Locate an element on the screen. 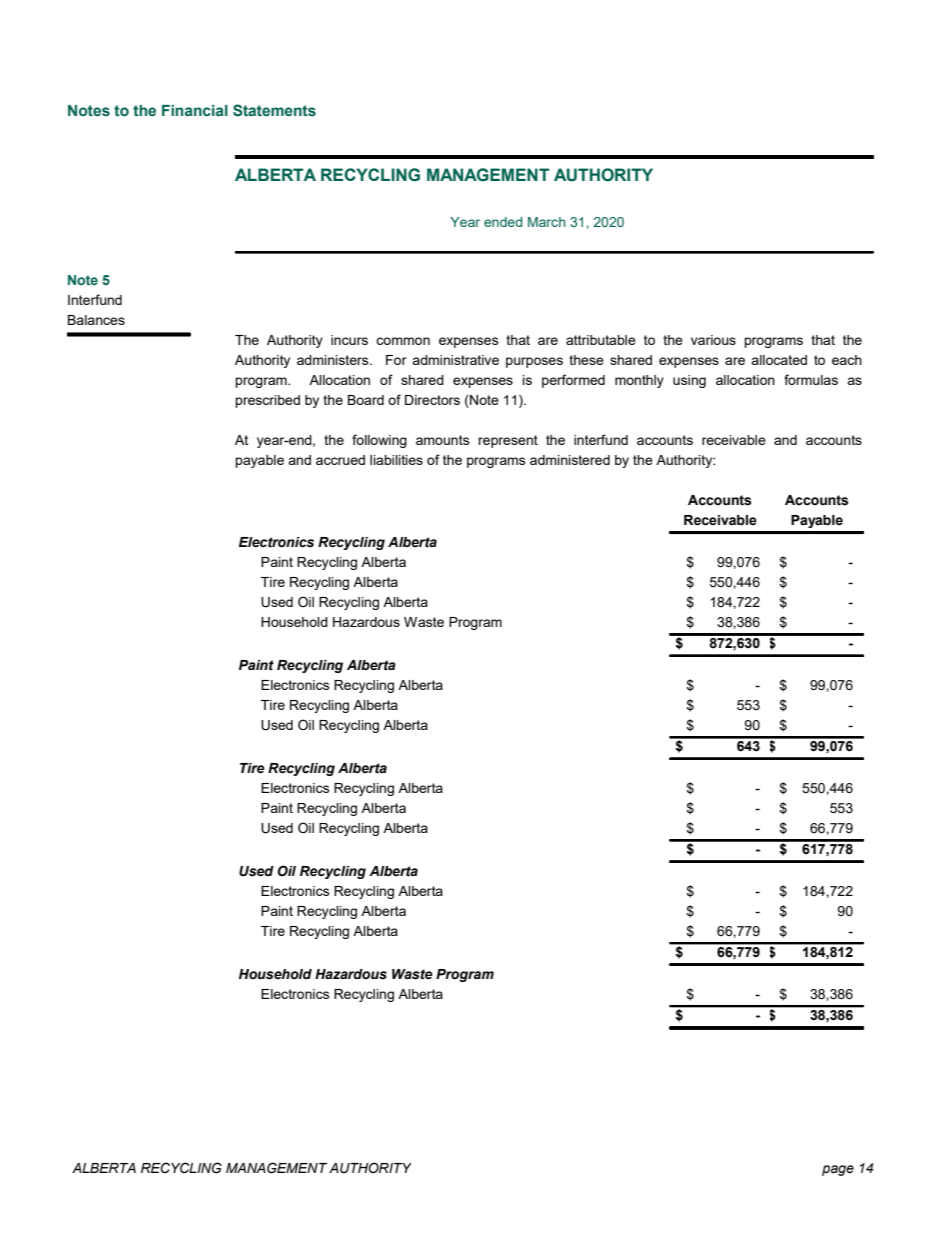 This screenshot has width=952, height=1233. March is located at coordinates (547, 222).
